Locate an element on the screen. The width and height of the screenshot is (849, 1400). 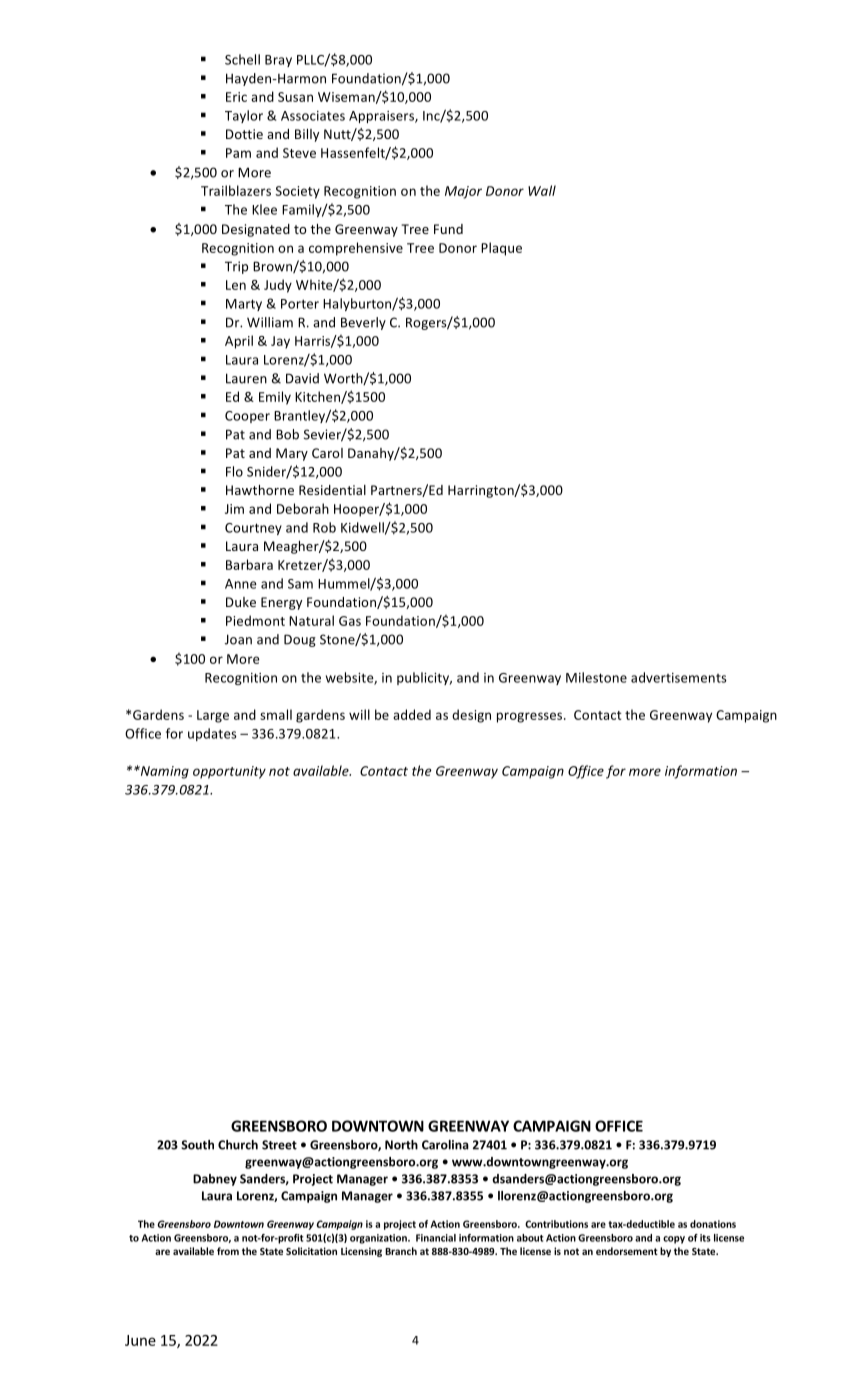
advertisements is located at coordinates (679, 677).
